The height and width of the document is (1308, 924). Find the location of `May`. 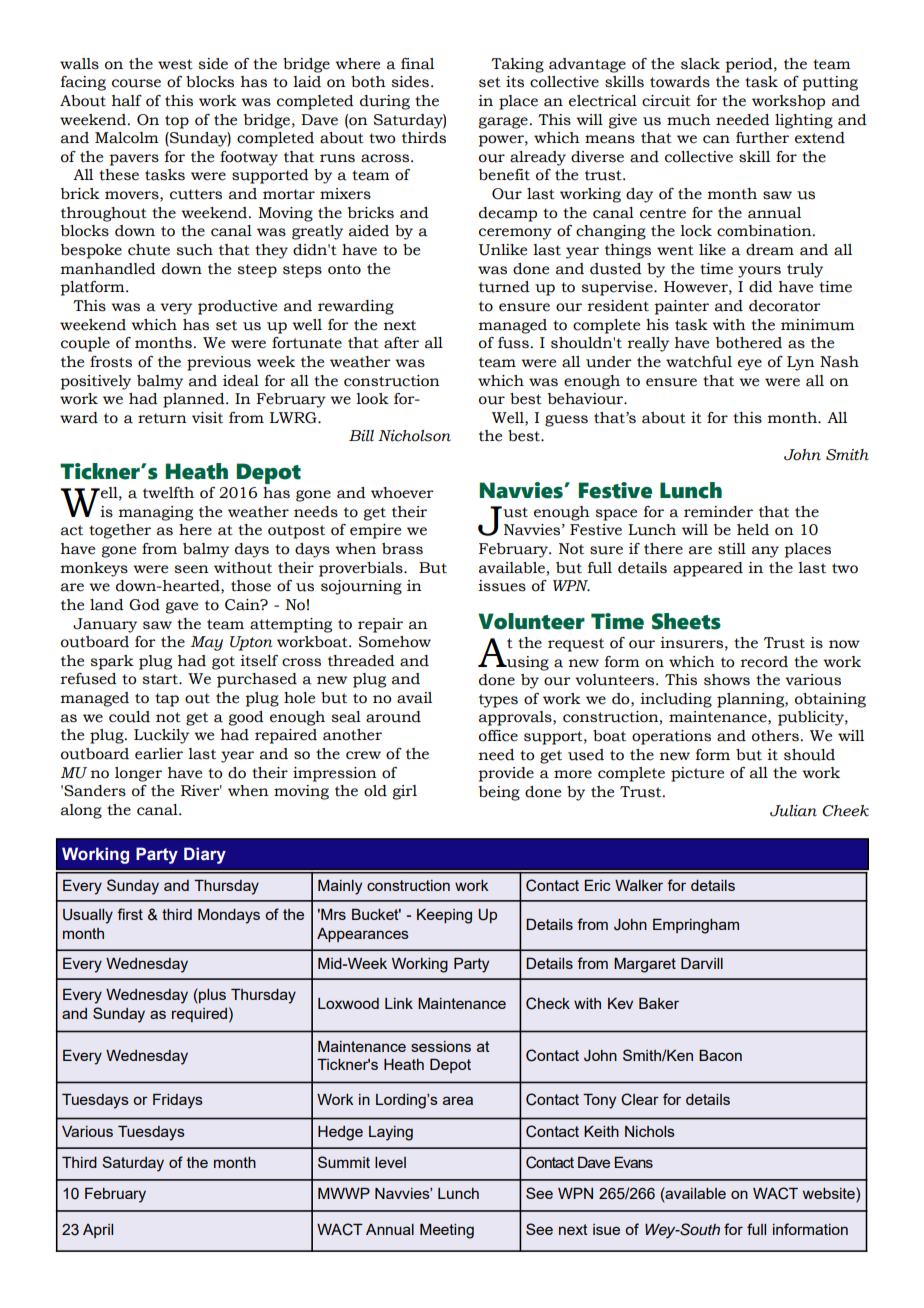

May is located at coordinates (207, 643).
